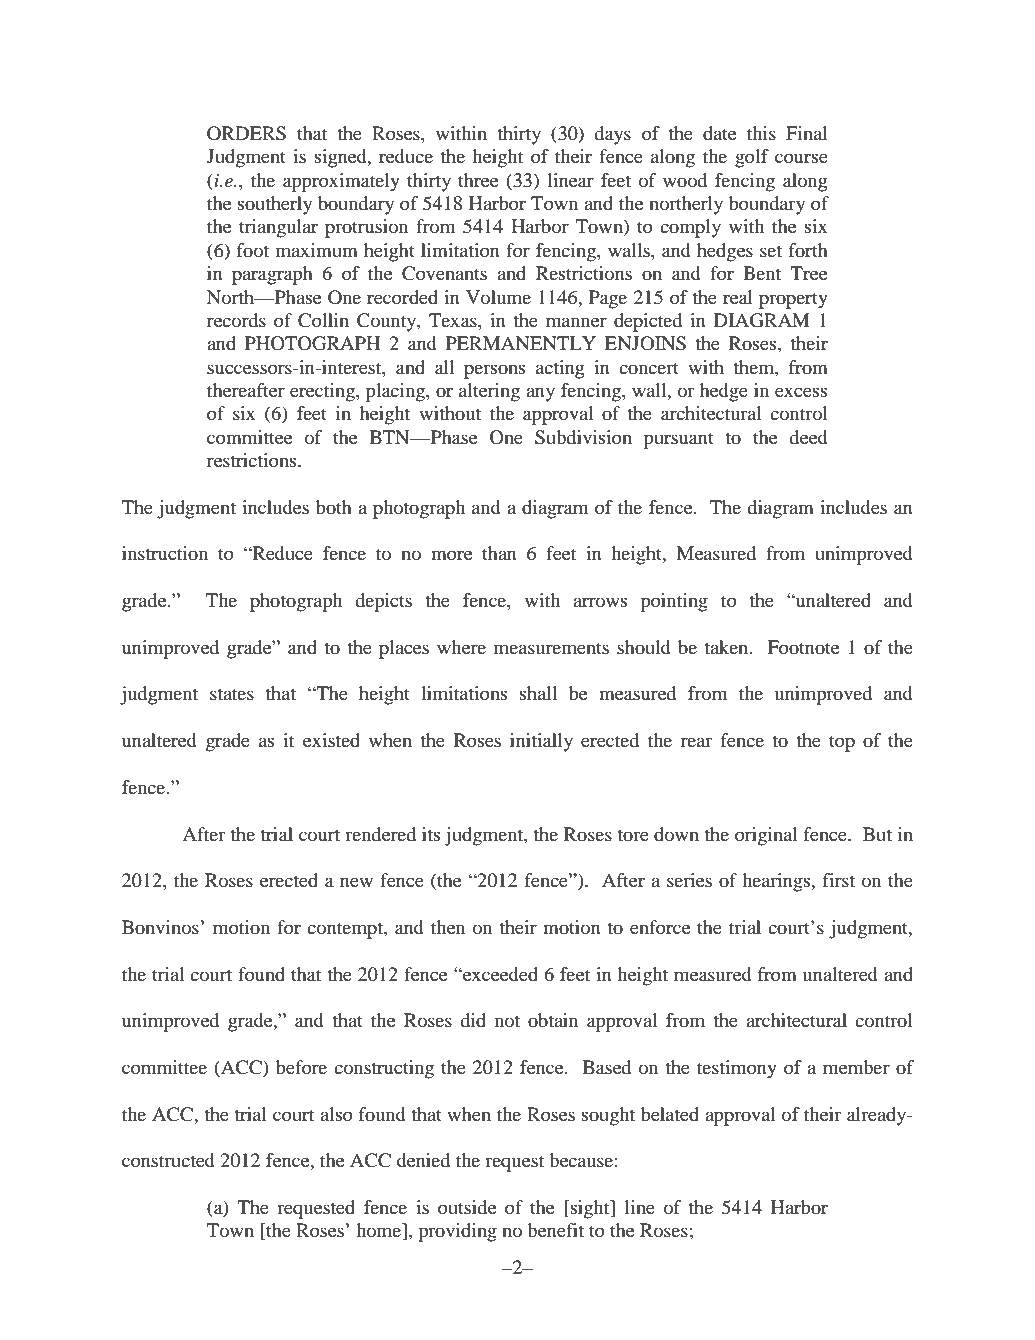 The image size is (1035, 1340). What do you see at coordinates (246, 133) in the page?
I see `ORDERS` at bounding box center [246, 133].
